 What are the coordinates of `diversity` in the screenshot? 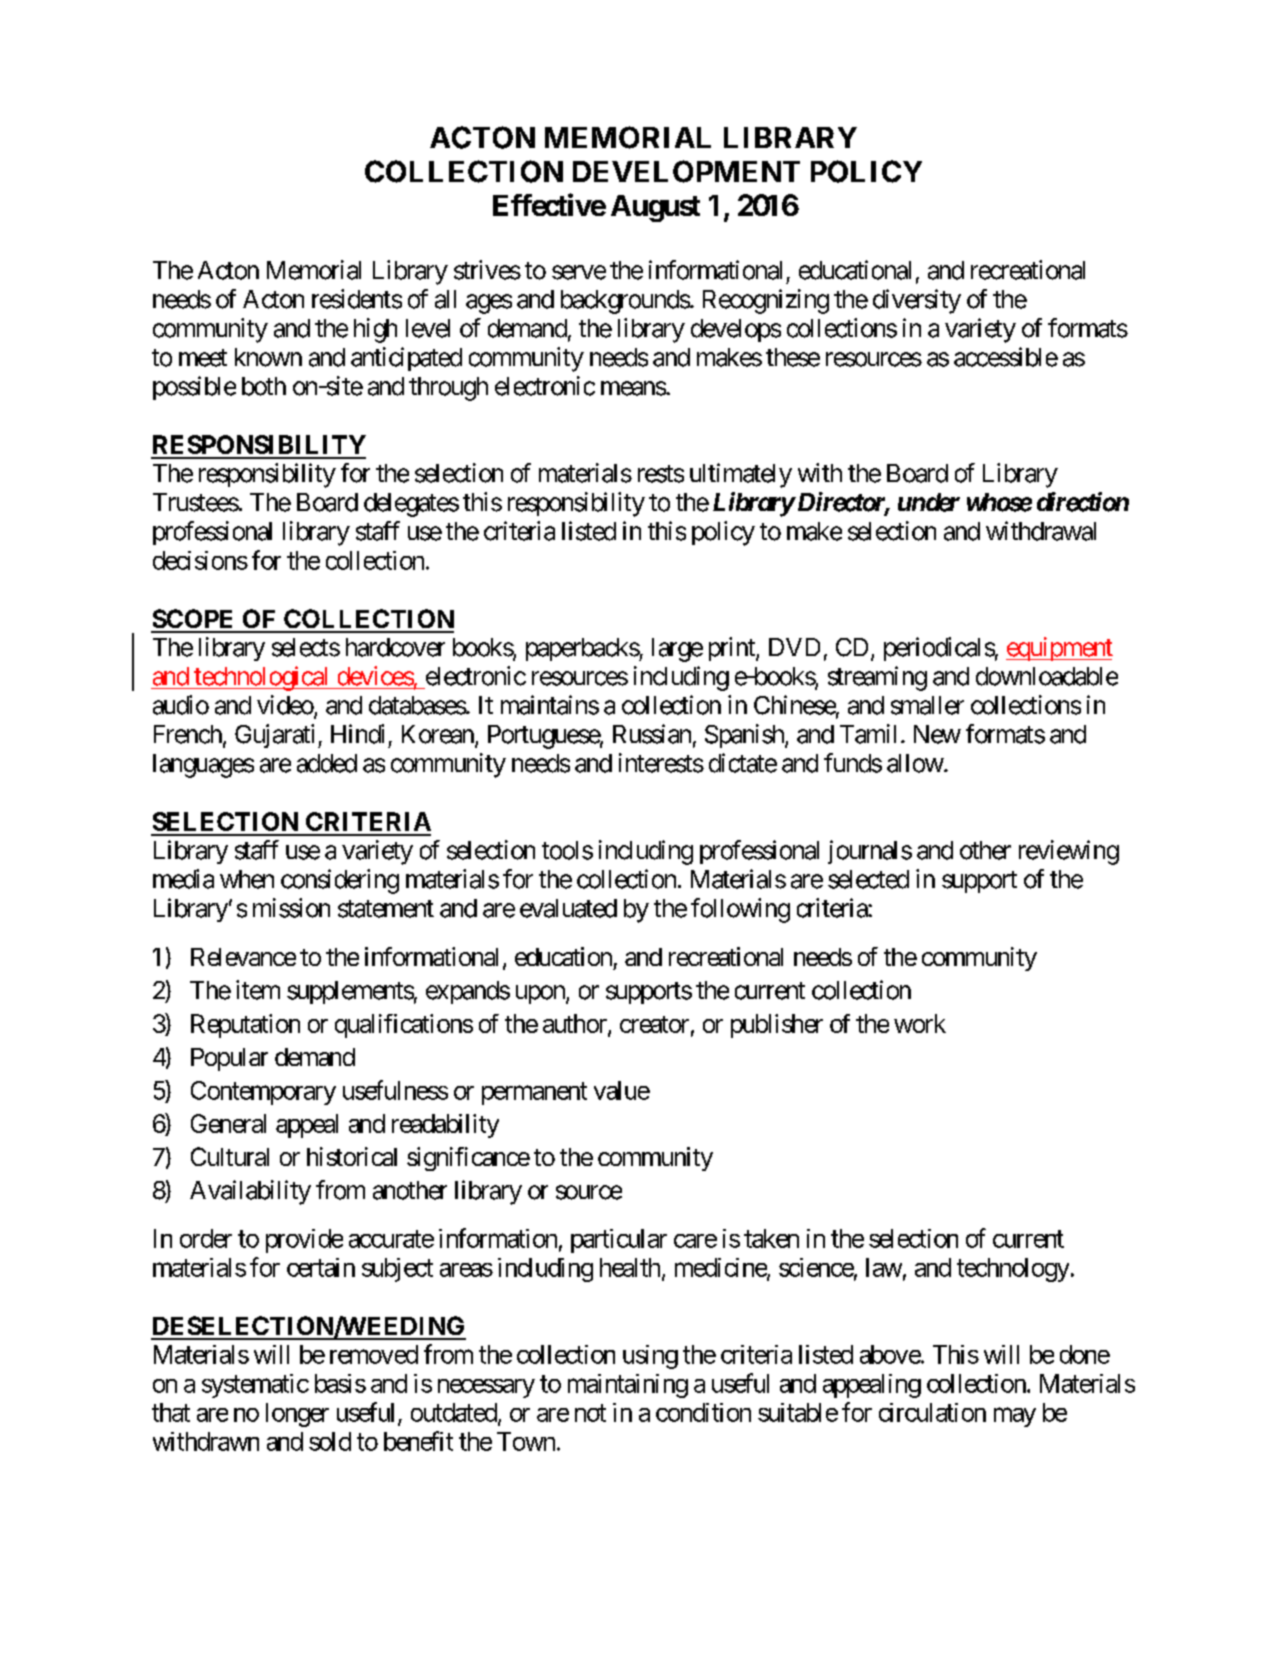 It's located at (917, 301).
